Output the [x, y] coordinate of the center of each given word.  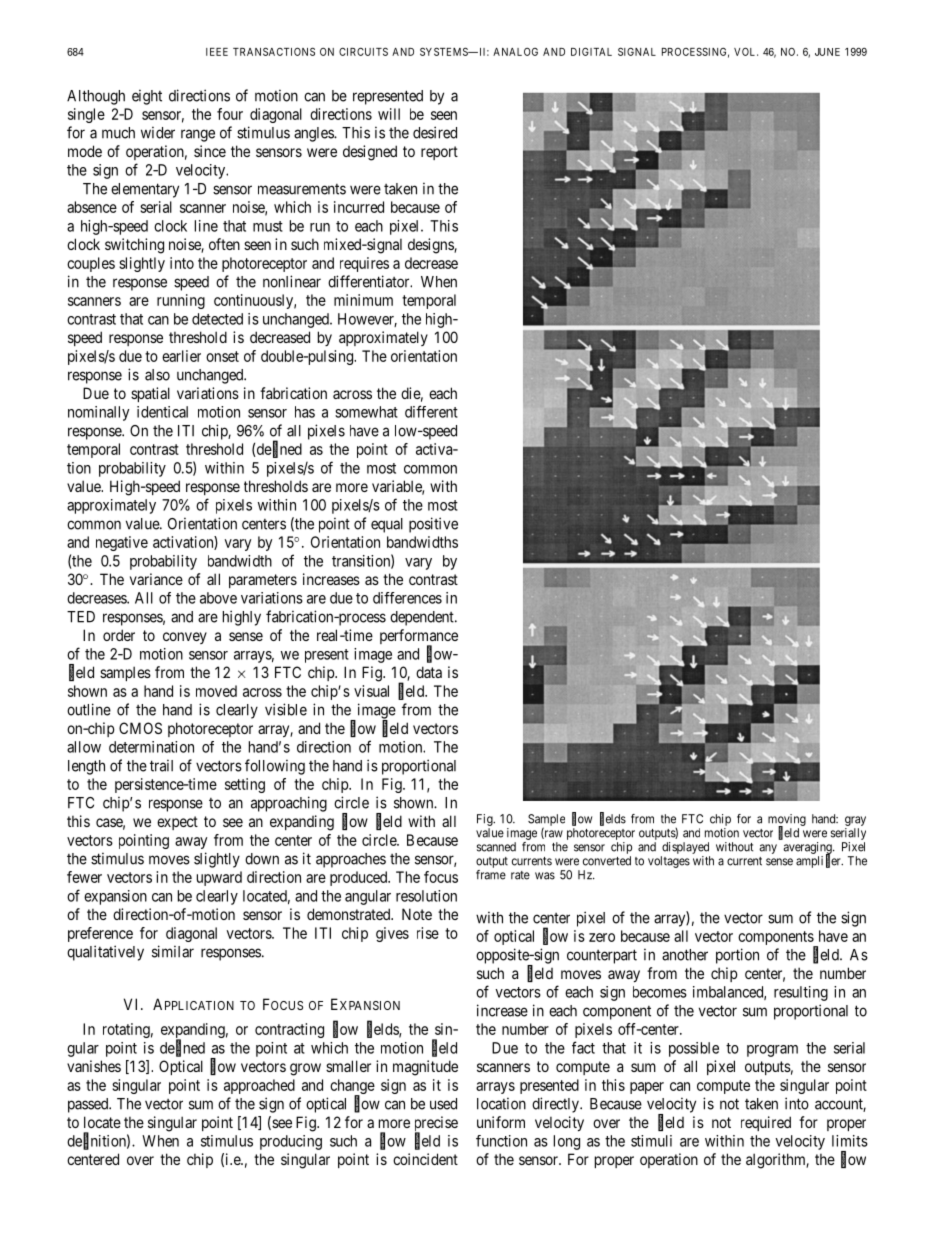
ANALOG [515, 52]
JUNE [827, 52]
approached [259, 1086]
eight [147, 97]
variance [156, 579]
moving [787, 821]
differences [407, 598]
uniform [501, 1122]
